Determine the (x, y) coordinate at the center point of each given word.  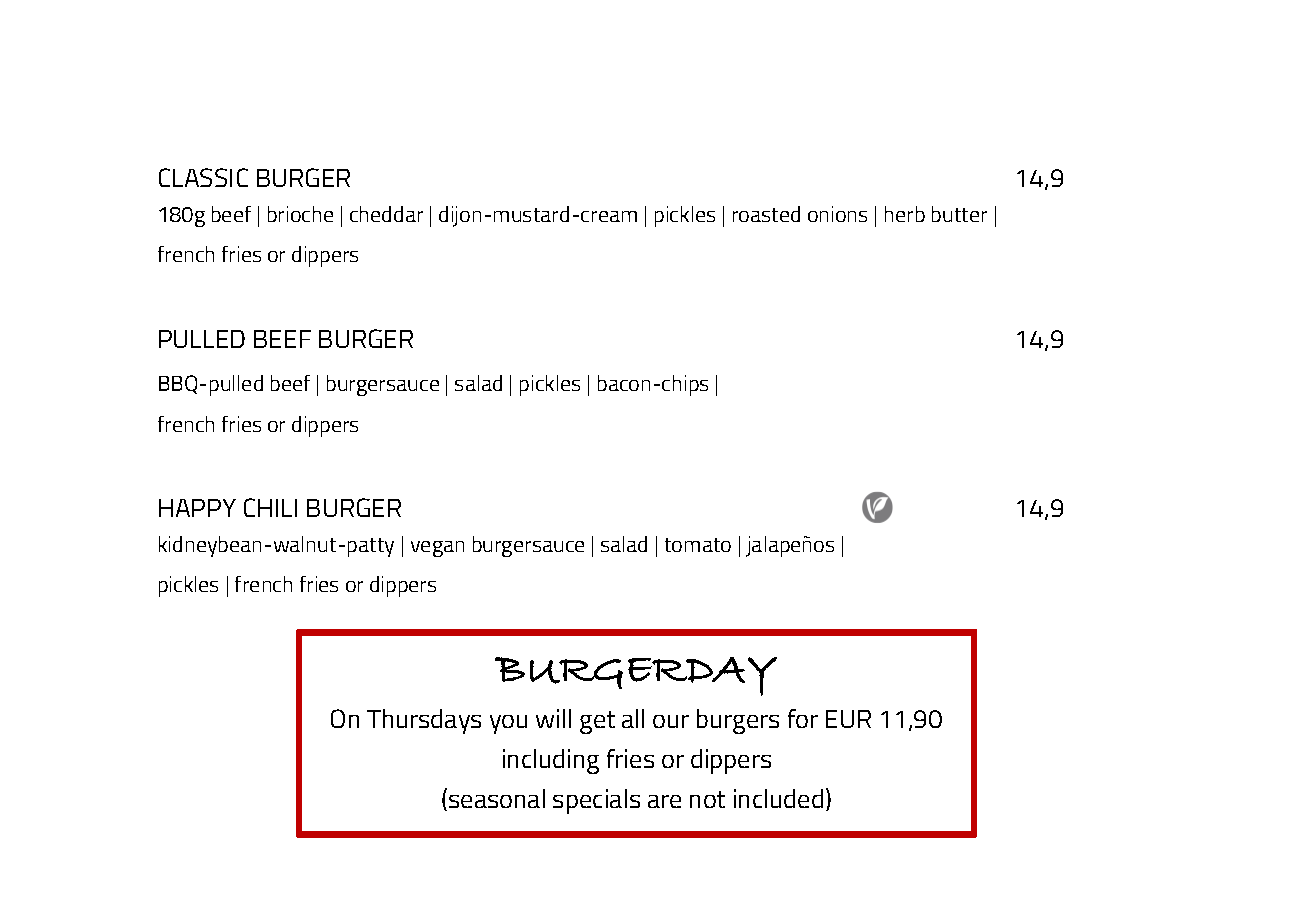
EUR (848, 719)
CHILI (270, 507)
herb (905, 214)
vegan (437, 549)
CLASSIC (203, 177)
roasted (766, 214)
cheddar (386, 214)
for (803, 718)
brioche (300, 214)
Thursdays (424, 721)
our (671, 721)
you (508, 724)
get (597, 722)
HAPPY (197, 508)
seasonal (497, 798)
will (553, 718)
